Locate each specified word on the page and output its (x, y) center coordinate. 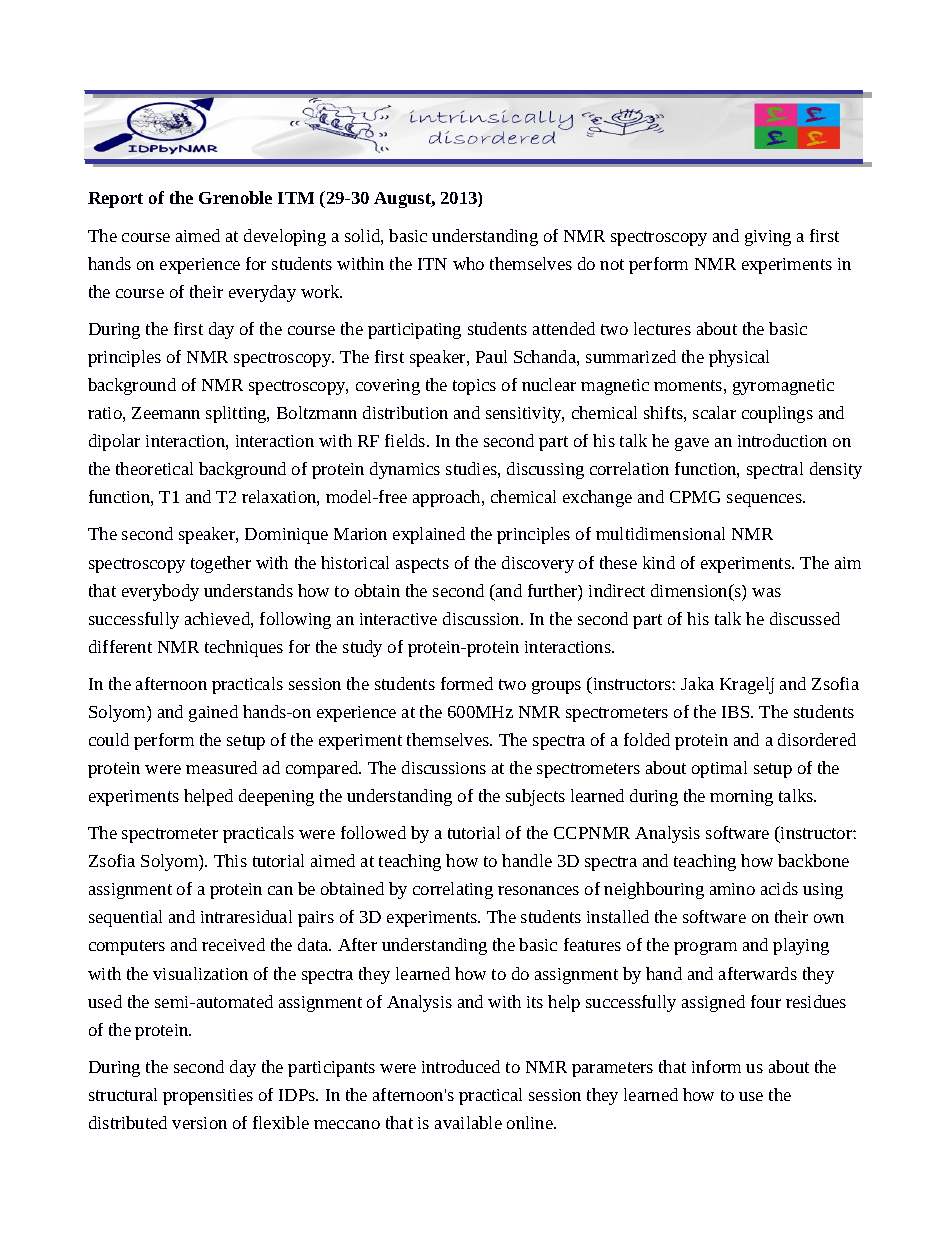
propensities (208, 1097)
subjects (535, 797)
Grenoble (235, 197)
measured (221, 767)
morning (741, 798)
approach (448, 498)
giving (768, 238)
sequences (765, 500)
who (468, 263)
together (221, 564)
